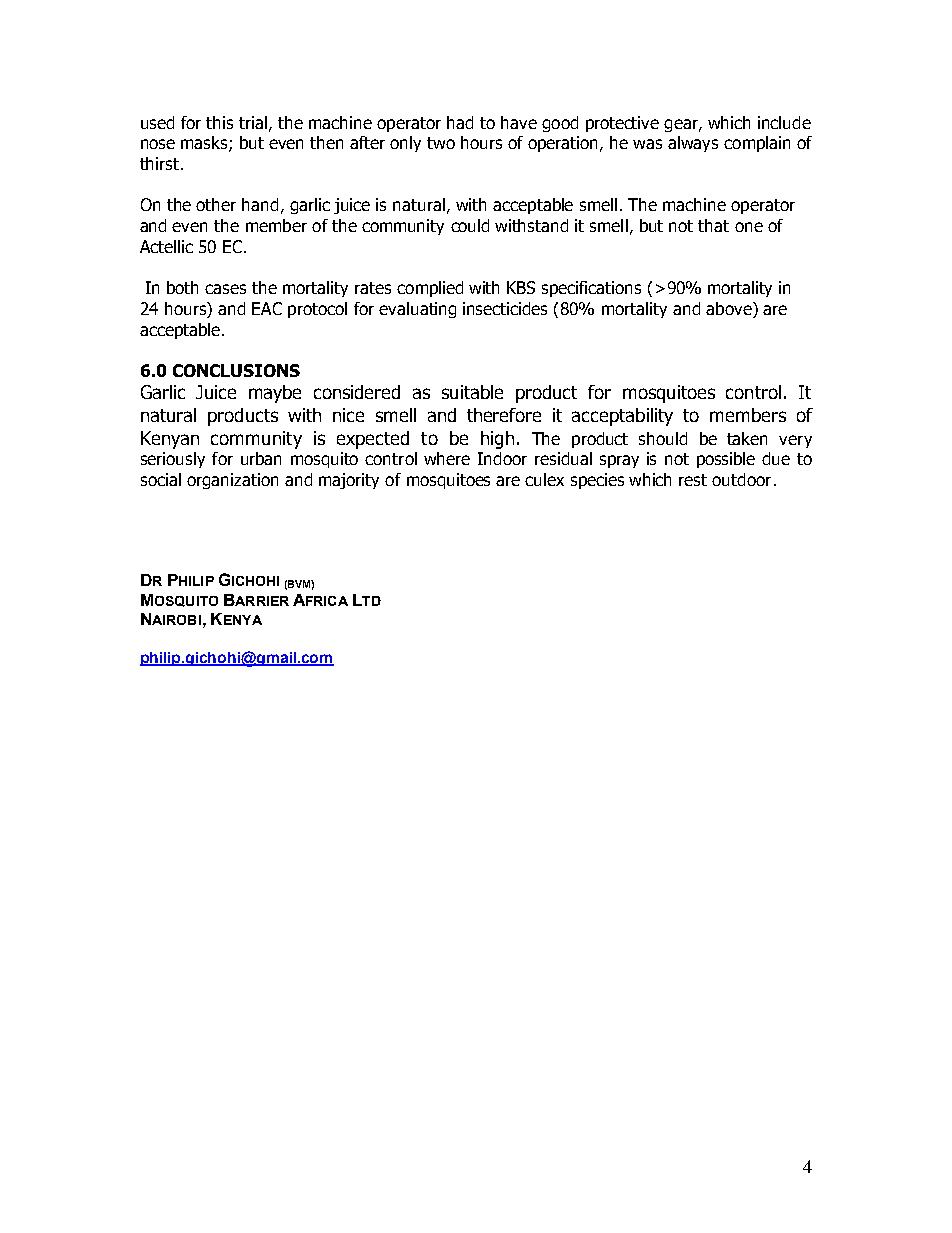 Image resolution: width=952 pixels, height=1233 pixels. What do you see at coordinates (693, 144) in the screenshot?
I see `always` at bounding box center [693, 144].
